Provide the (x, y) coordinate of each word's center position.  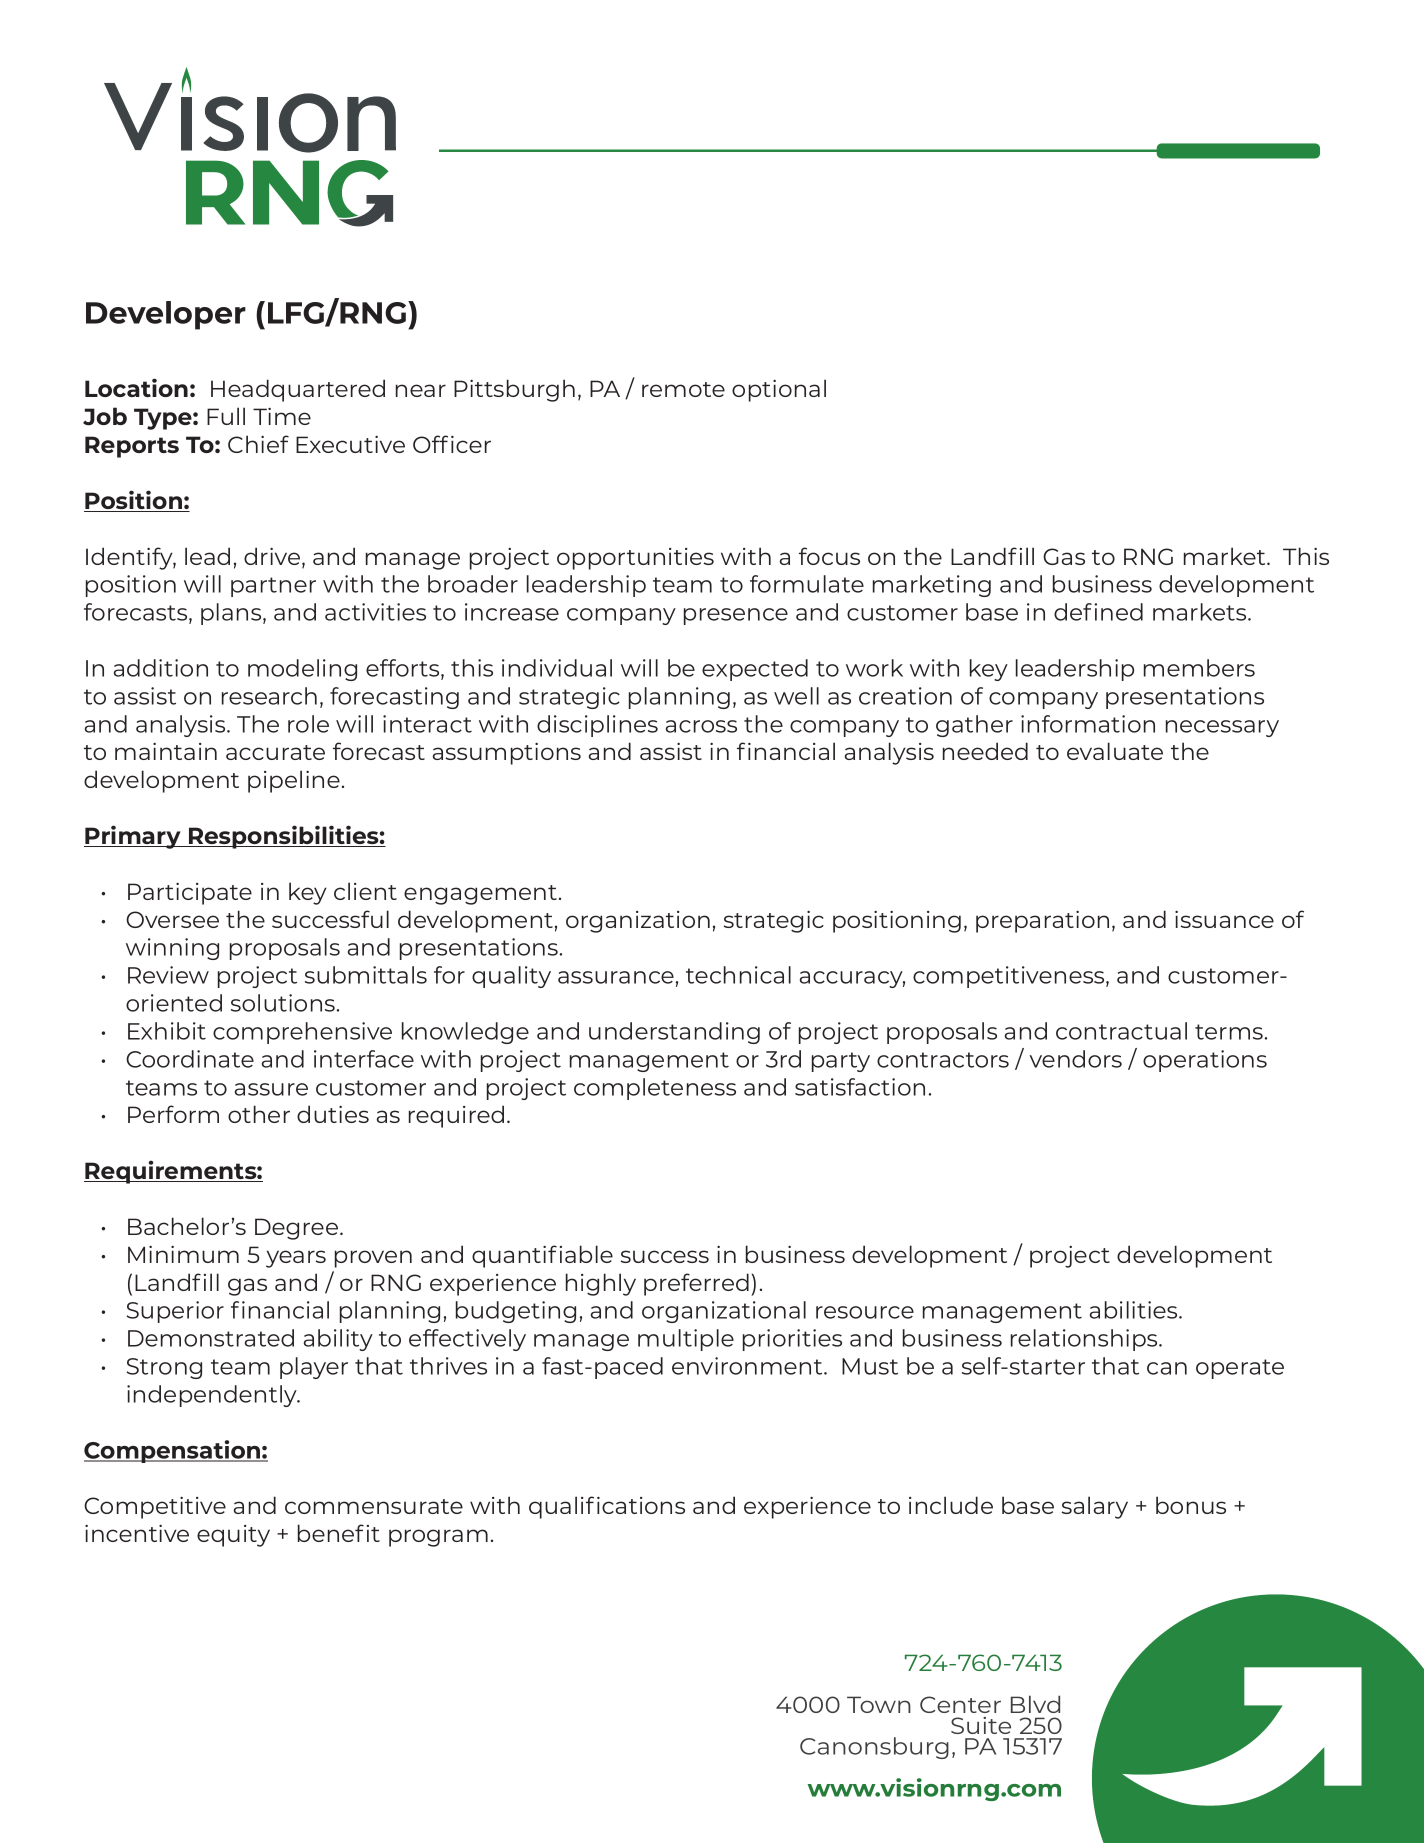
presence (736, 616)
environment (748, 1366)
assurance (616, 977)
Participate (190, 894)
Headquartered (298, 390)
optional (779, 390)
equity (233, 1536)
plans (232, 614)
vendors (1075, 1059)
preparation (1042, 922)
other (259, 1114)
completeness (655, 1089)
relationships (1085, 1340)
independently (213, 1396)
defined (1098, 612)
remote (683, 389)
